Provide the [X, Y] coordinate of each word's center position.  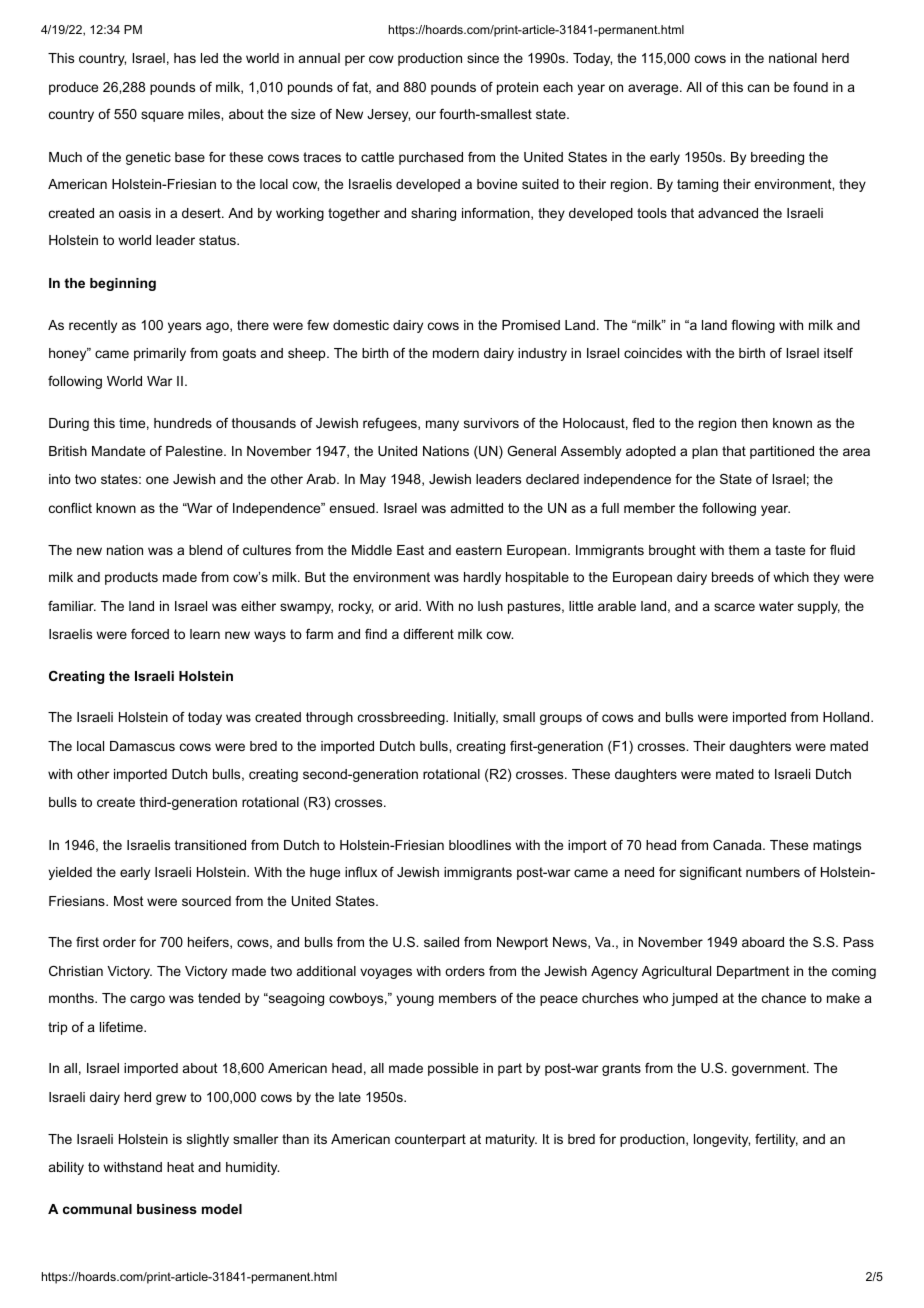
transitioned [210, 845]
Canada [738, 845]
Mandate [118, 451]
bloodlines [480, 845]
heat [180, 1167]
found [810, 86]
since [483, 58]
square [162, 116]
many [442, 425]
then [754, 423]
